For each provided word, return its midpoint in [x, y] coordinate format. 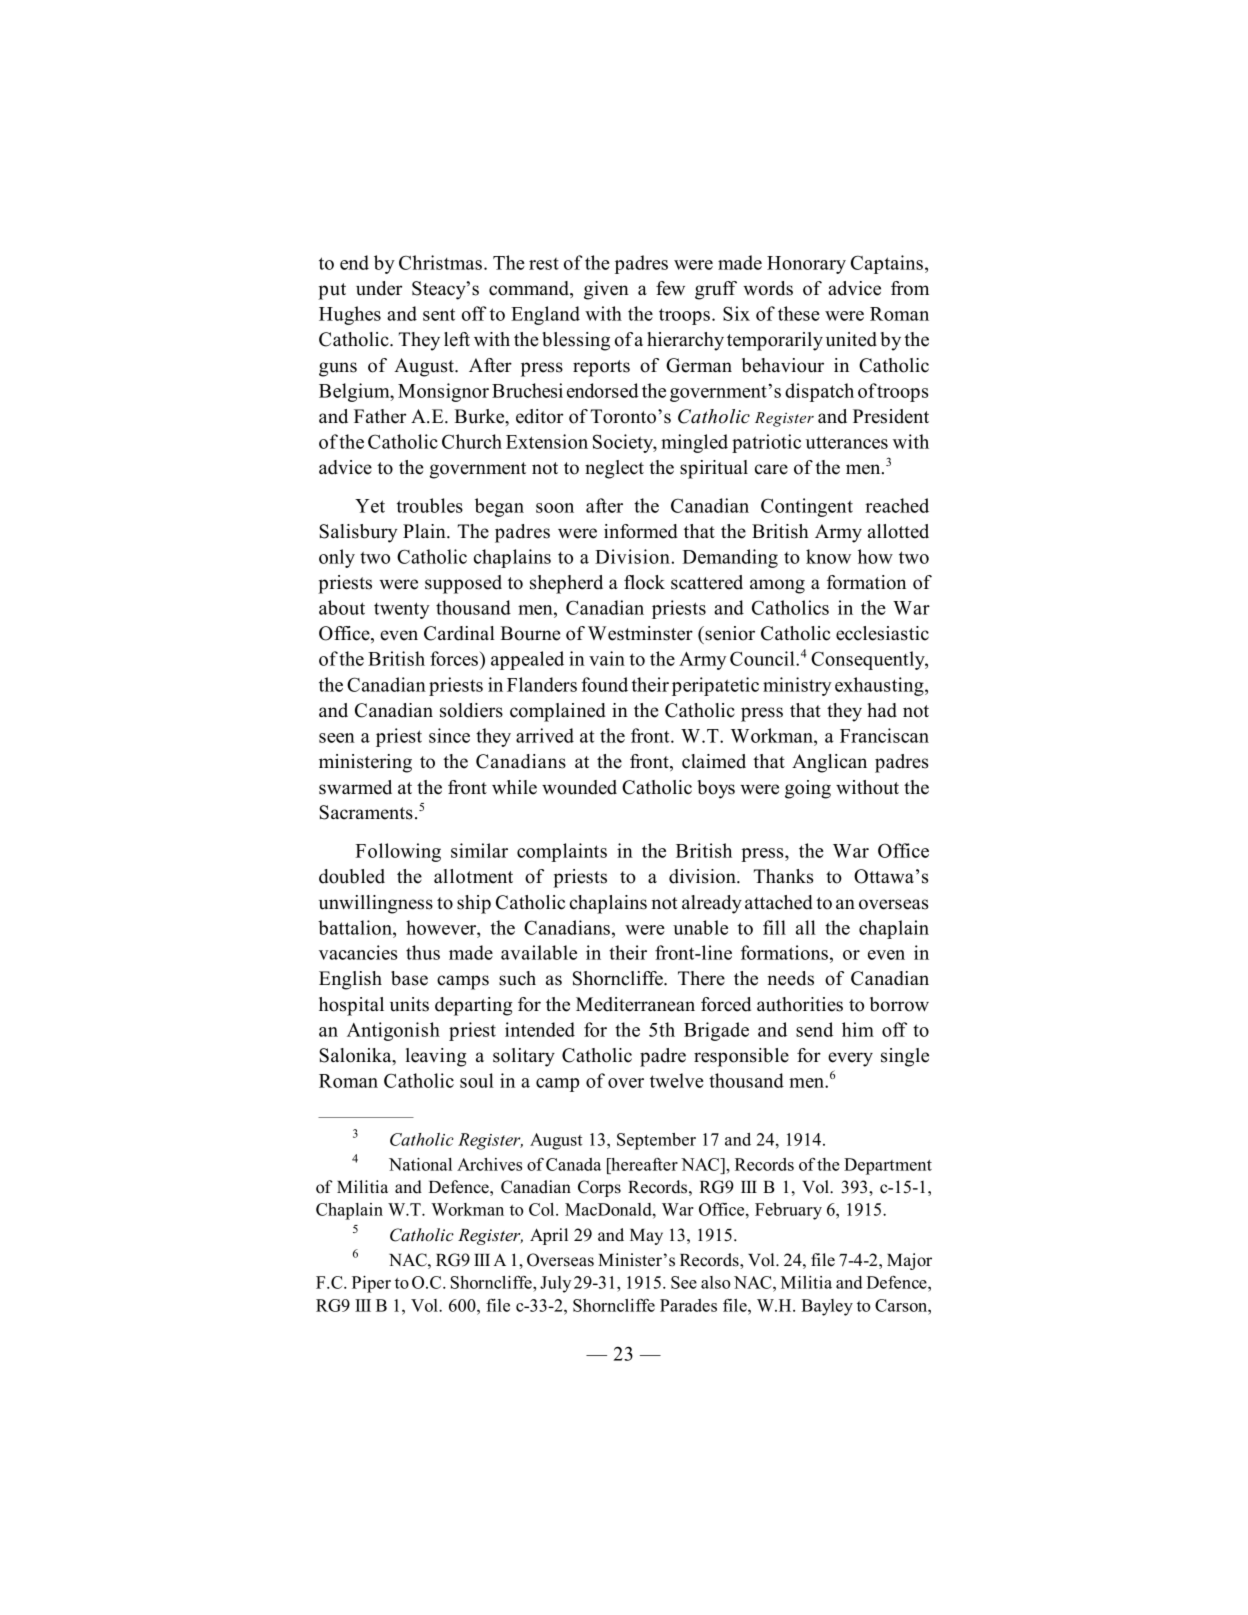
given [606, 290]
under [379, 288]
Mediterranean [635, 1004]
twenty [402, 610]
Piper [371, 1284]
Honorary [806, 265]
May [646, 1237]
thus [423, 952]
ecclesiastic [882, 633]
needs [790, 978]
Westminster [640, 633]
